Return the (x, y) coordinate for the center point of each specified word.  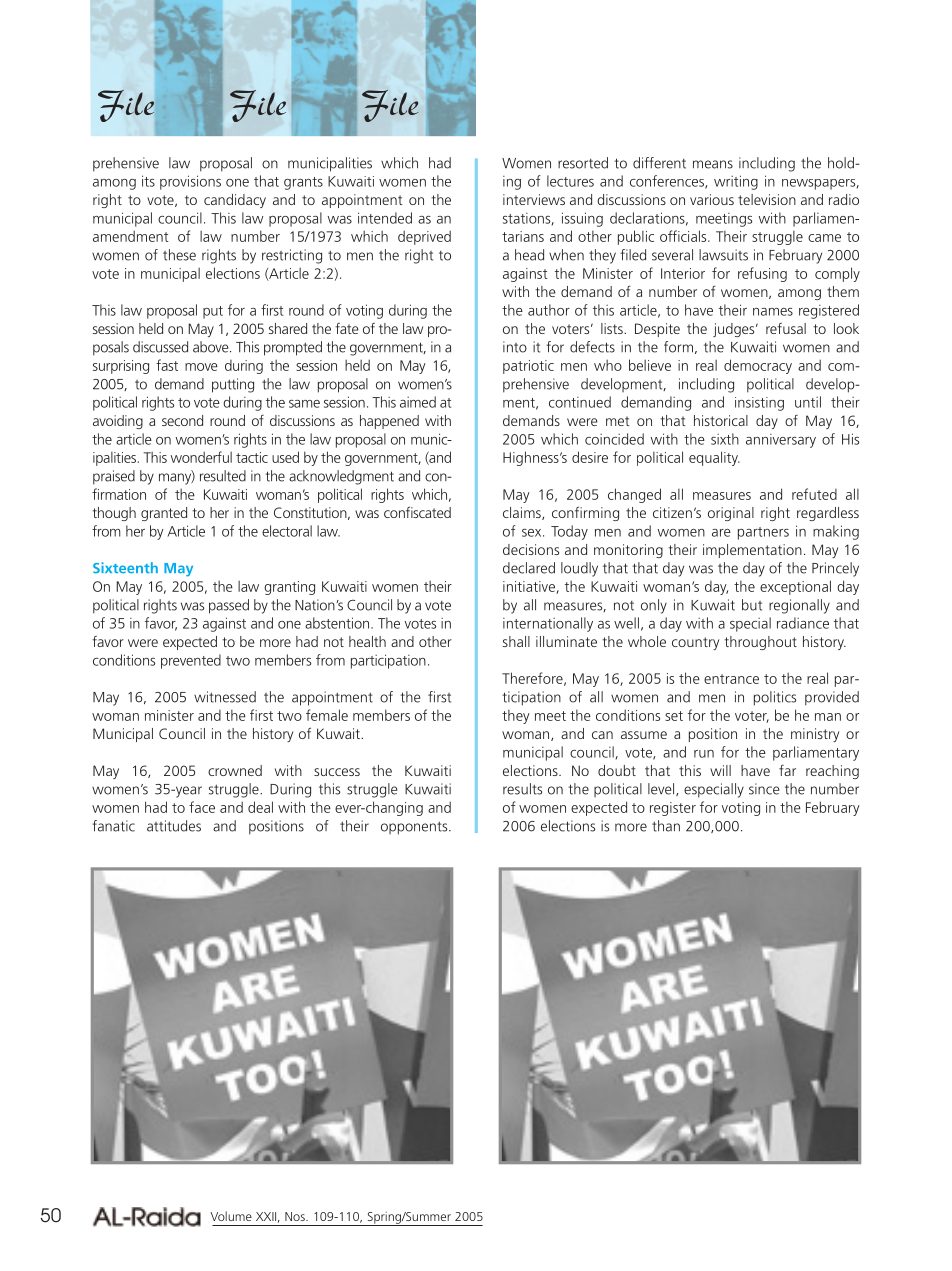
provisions (190, 182)
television (767, 199)
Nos (296, 1216)
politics (775, 698)
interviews (534, 199)
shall (516, 641)
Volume (231, 1216)
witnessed (225, 697)
